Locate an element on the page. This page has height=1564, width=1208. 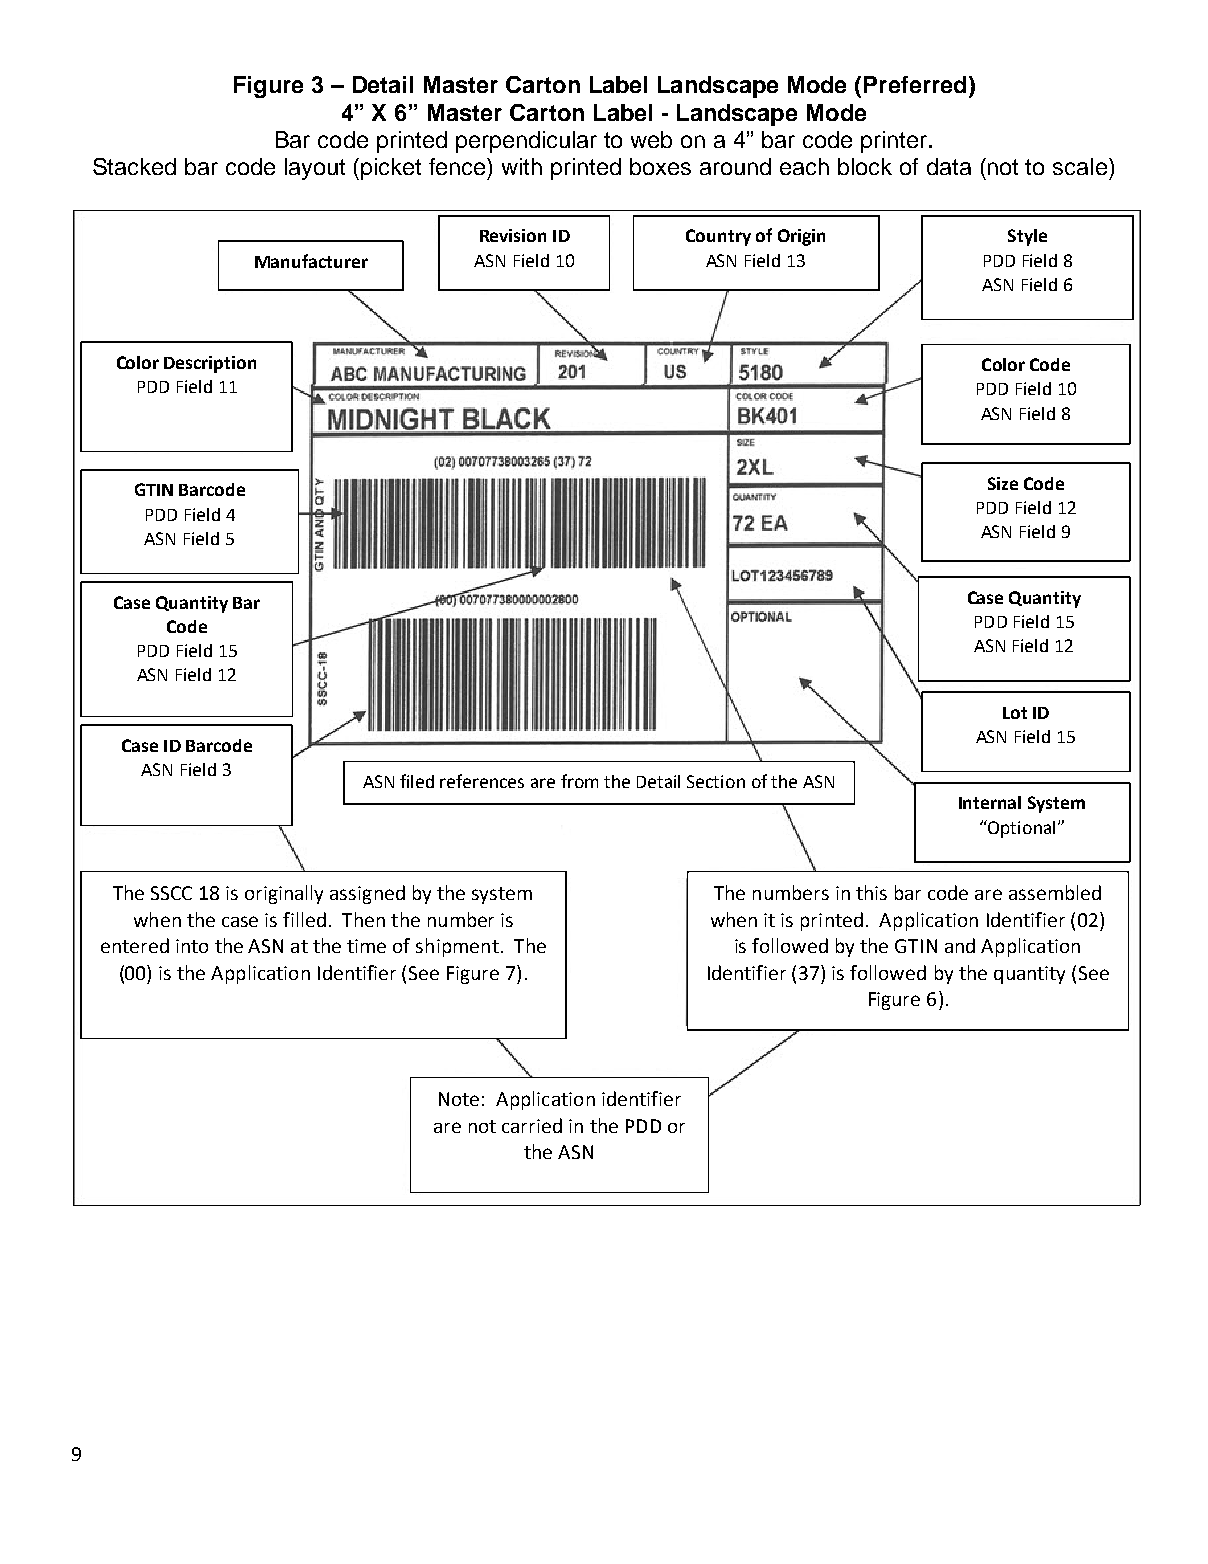
layout is located at coordinates (315, 169).
